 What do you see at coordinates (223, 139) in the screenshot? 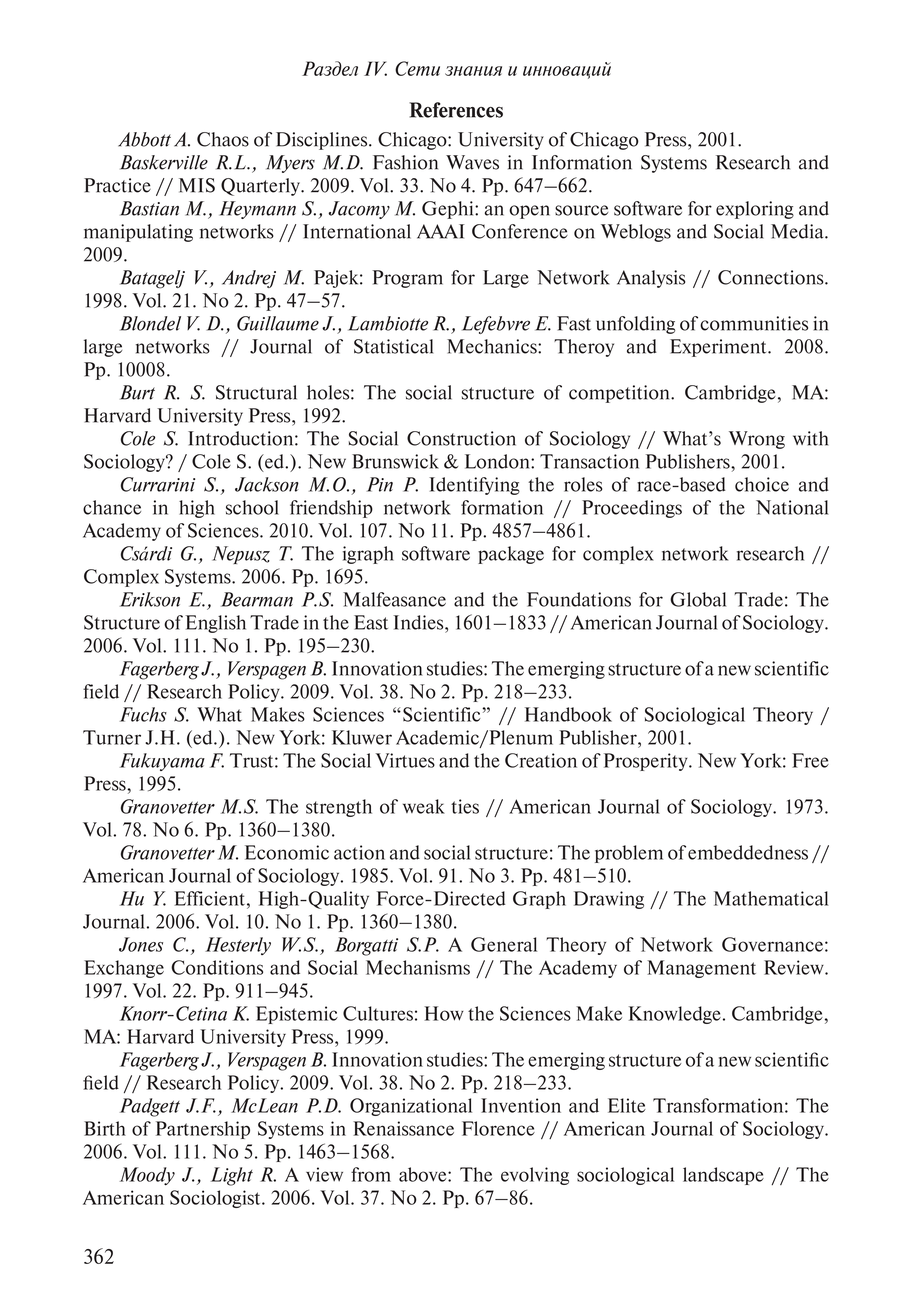
I see `Chaos` at bounding box center [223, 139].
